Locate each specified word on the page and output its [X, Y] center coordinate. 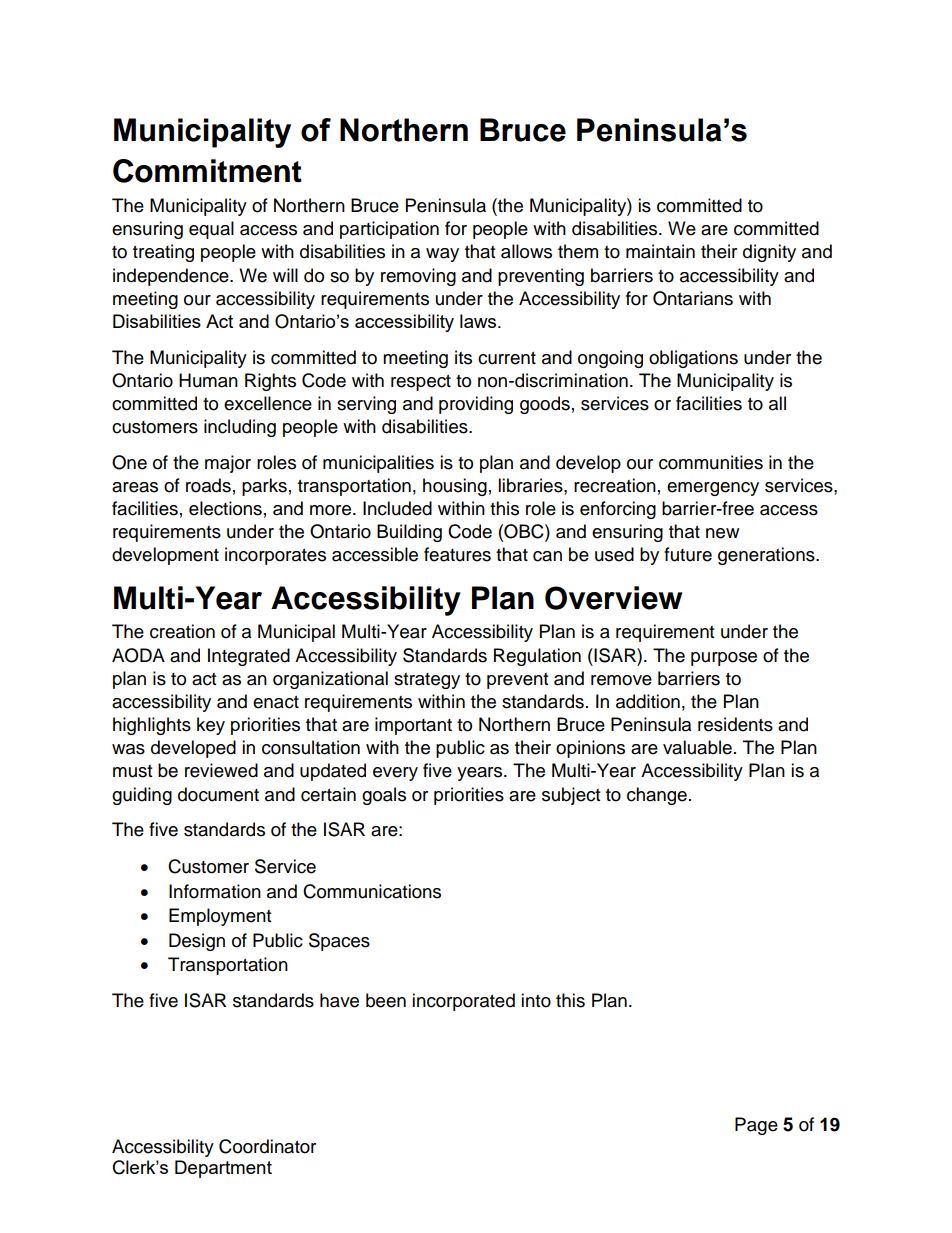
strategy [427, 681]
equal [211, 230]
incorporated [463, 1002]
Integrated [249, 657]
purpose [724, 659]
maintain [660, 251]
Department [223, 1169]
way [442, 255]
